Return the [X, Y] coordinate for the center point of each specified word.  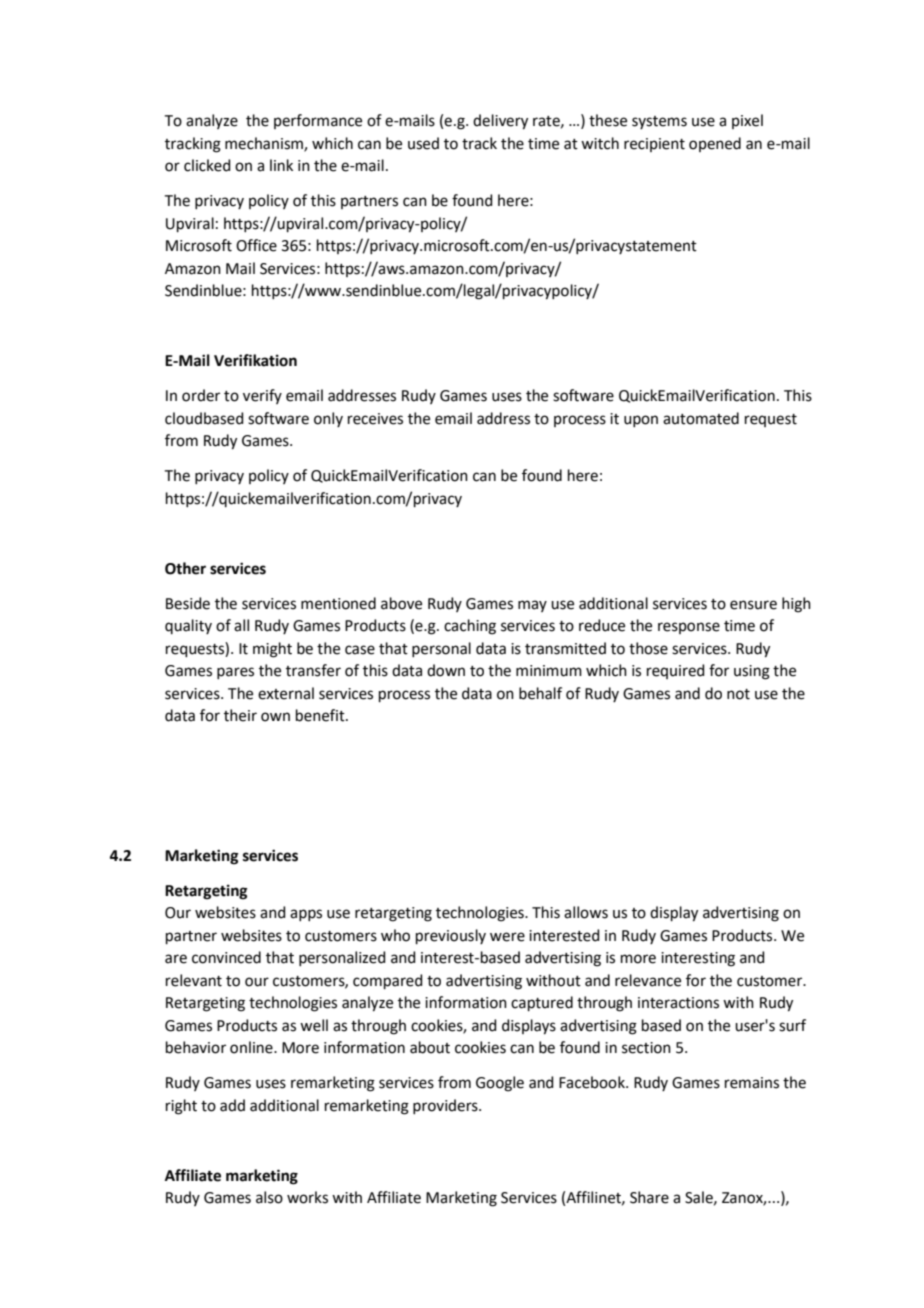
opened [715, 144]
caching [470, 627]
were [507, 937]
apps [306, 915]
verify [262, 396]
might [272, 650]
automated [701, 418]
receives [375, 419]
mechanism [265, 144]
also [269, 1197]
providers [446, 1106]
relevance [648, 980]
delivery [500, 122]
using [752, 672]
